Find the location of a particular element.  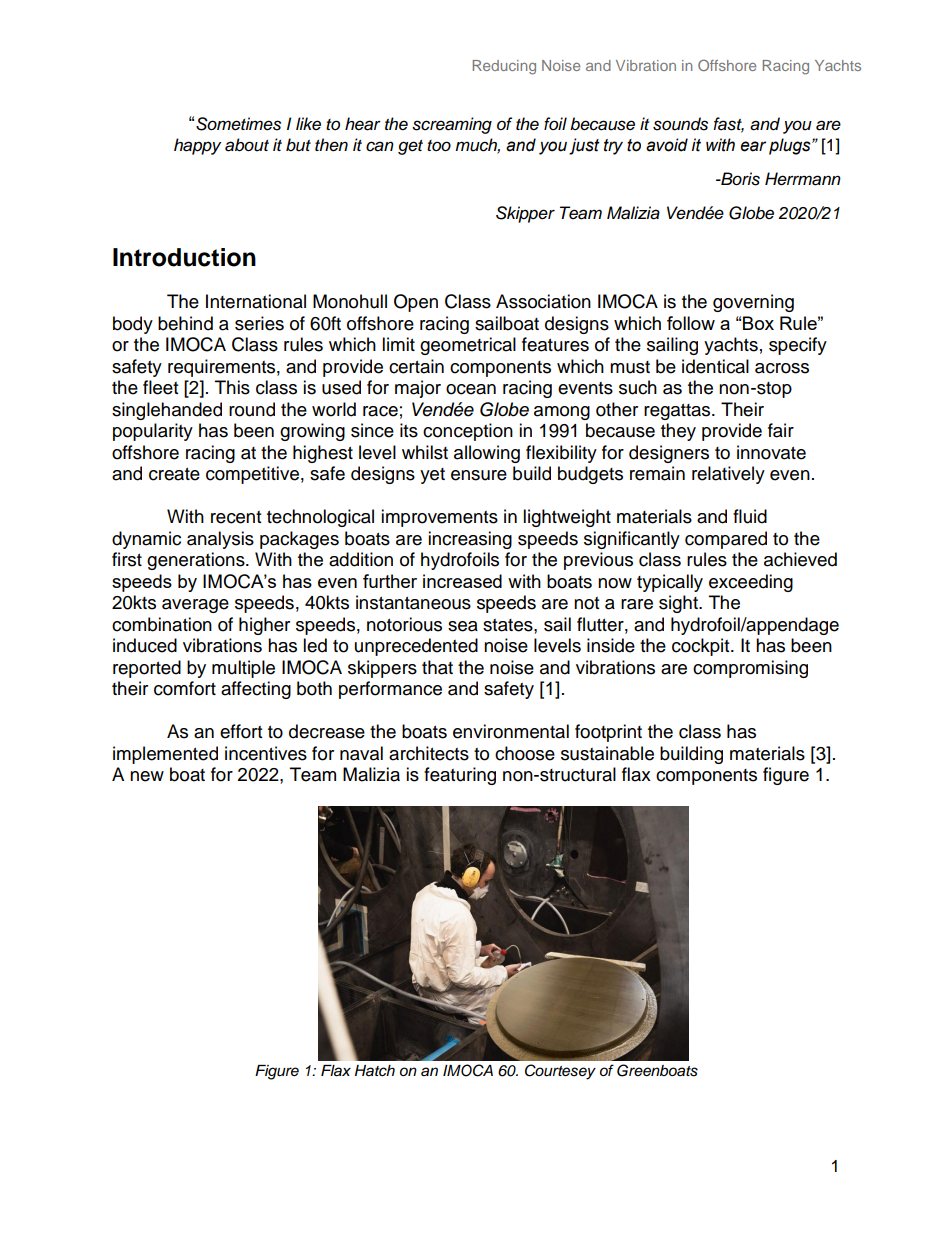

featuring is located at coordinates (460, 776).
